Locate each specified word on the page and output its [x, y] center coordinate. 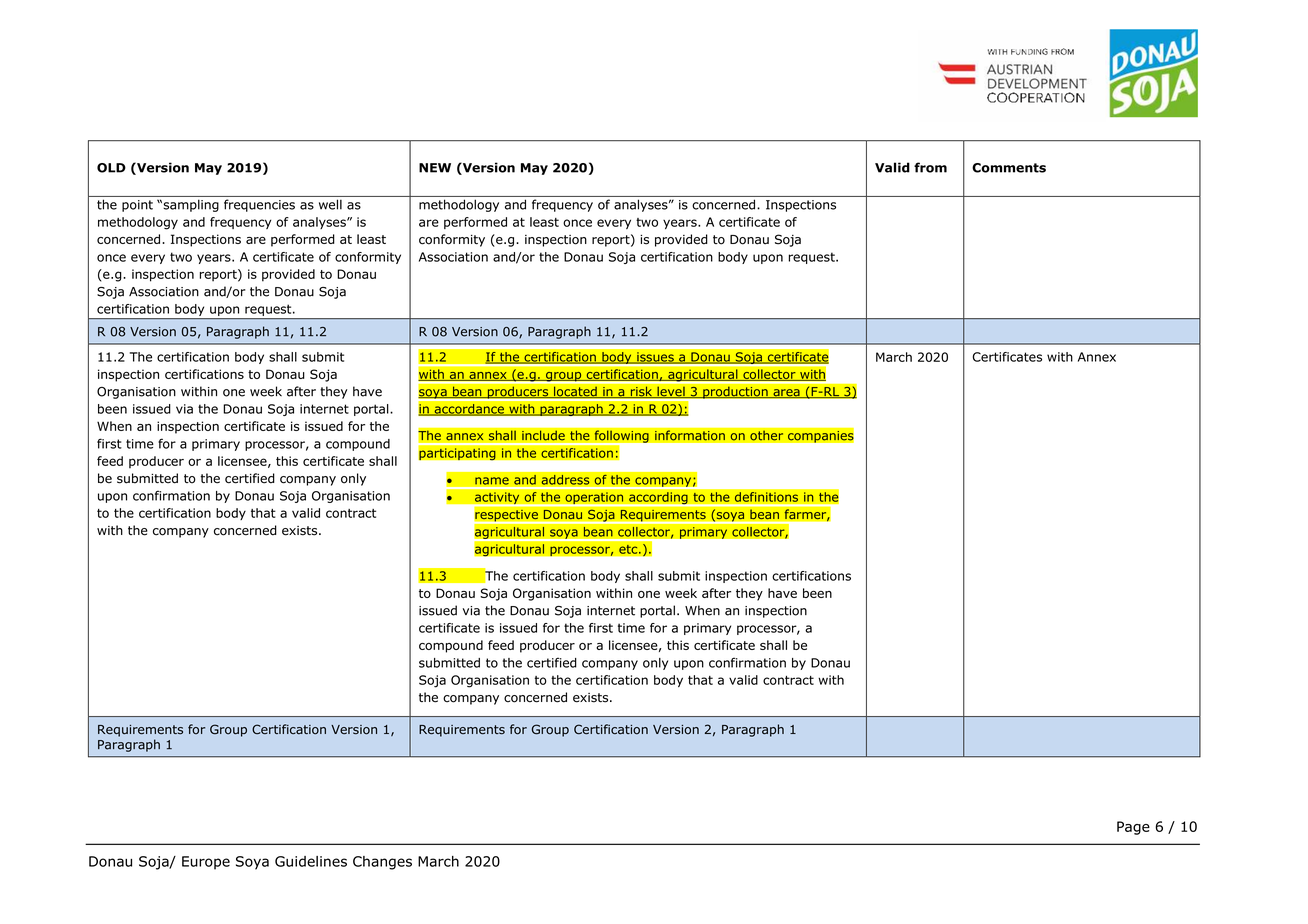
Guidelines [311, 861]
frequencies [259, 205]
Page [1133, 828]
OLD [111, 168]
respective [506, 515]
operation [594, 499]
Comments [1009, 168]
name [492, 481]
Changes [382, 863]
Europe [206, 863]
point [137, 206]
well [330, 204]
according [658, 499]
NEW [435, 168]
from [930, 167]
